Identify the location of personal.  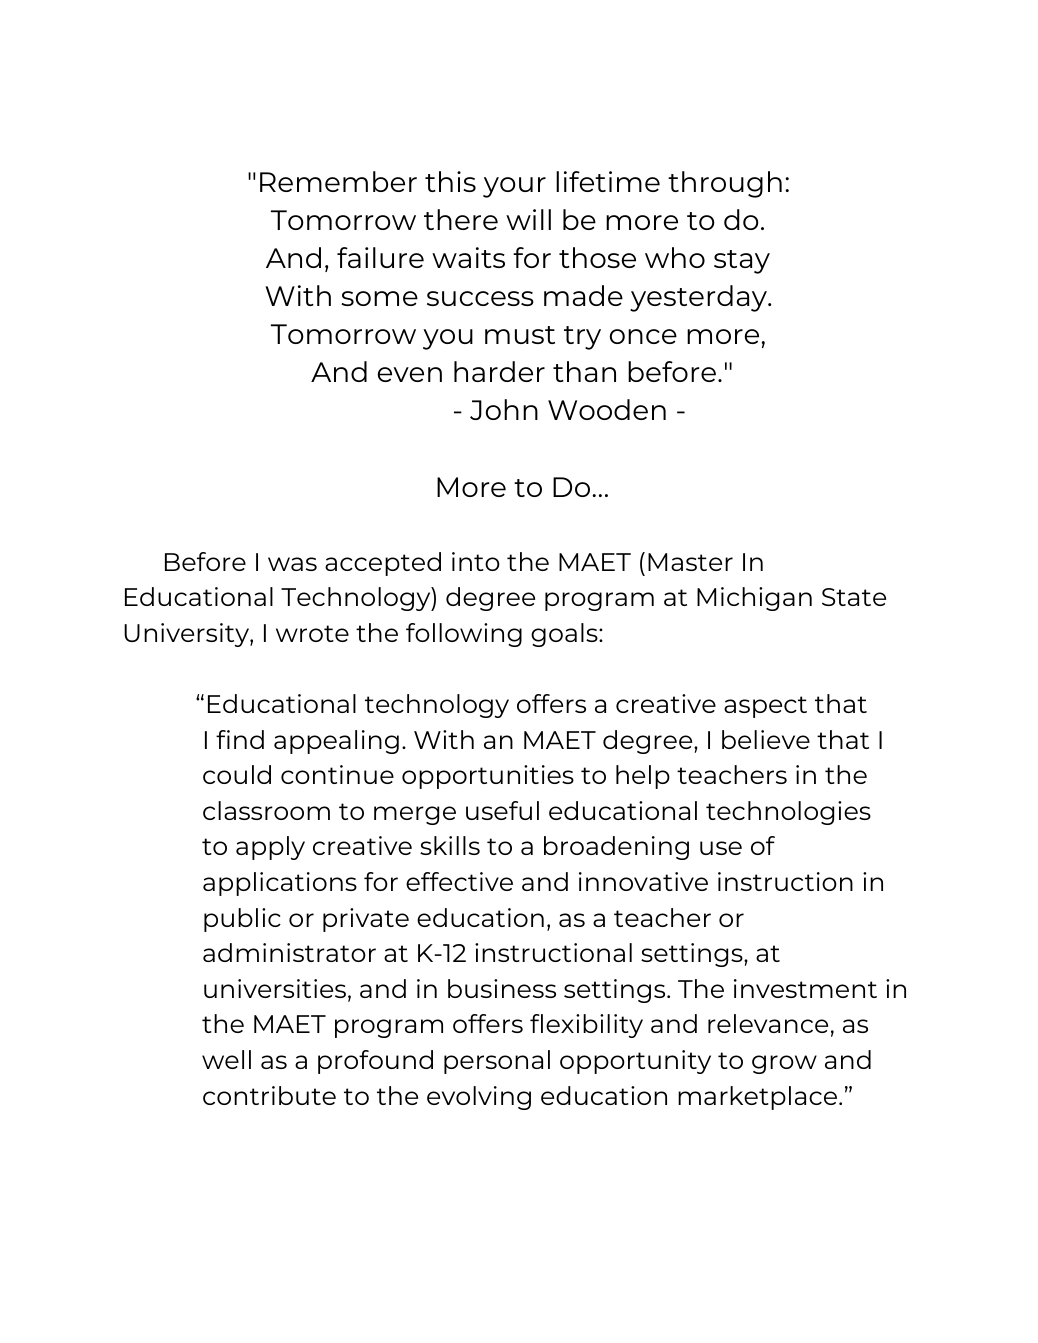
(497, 1062).
